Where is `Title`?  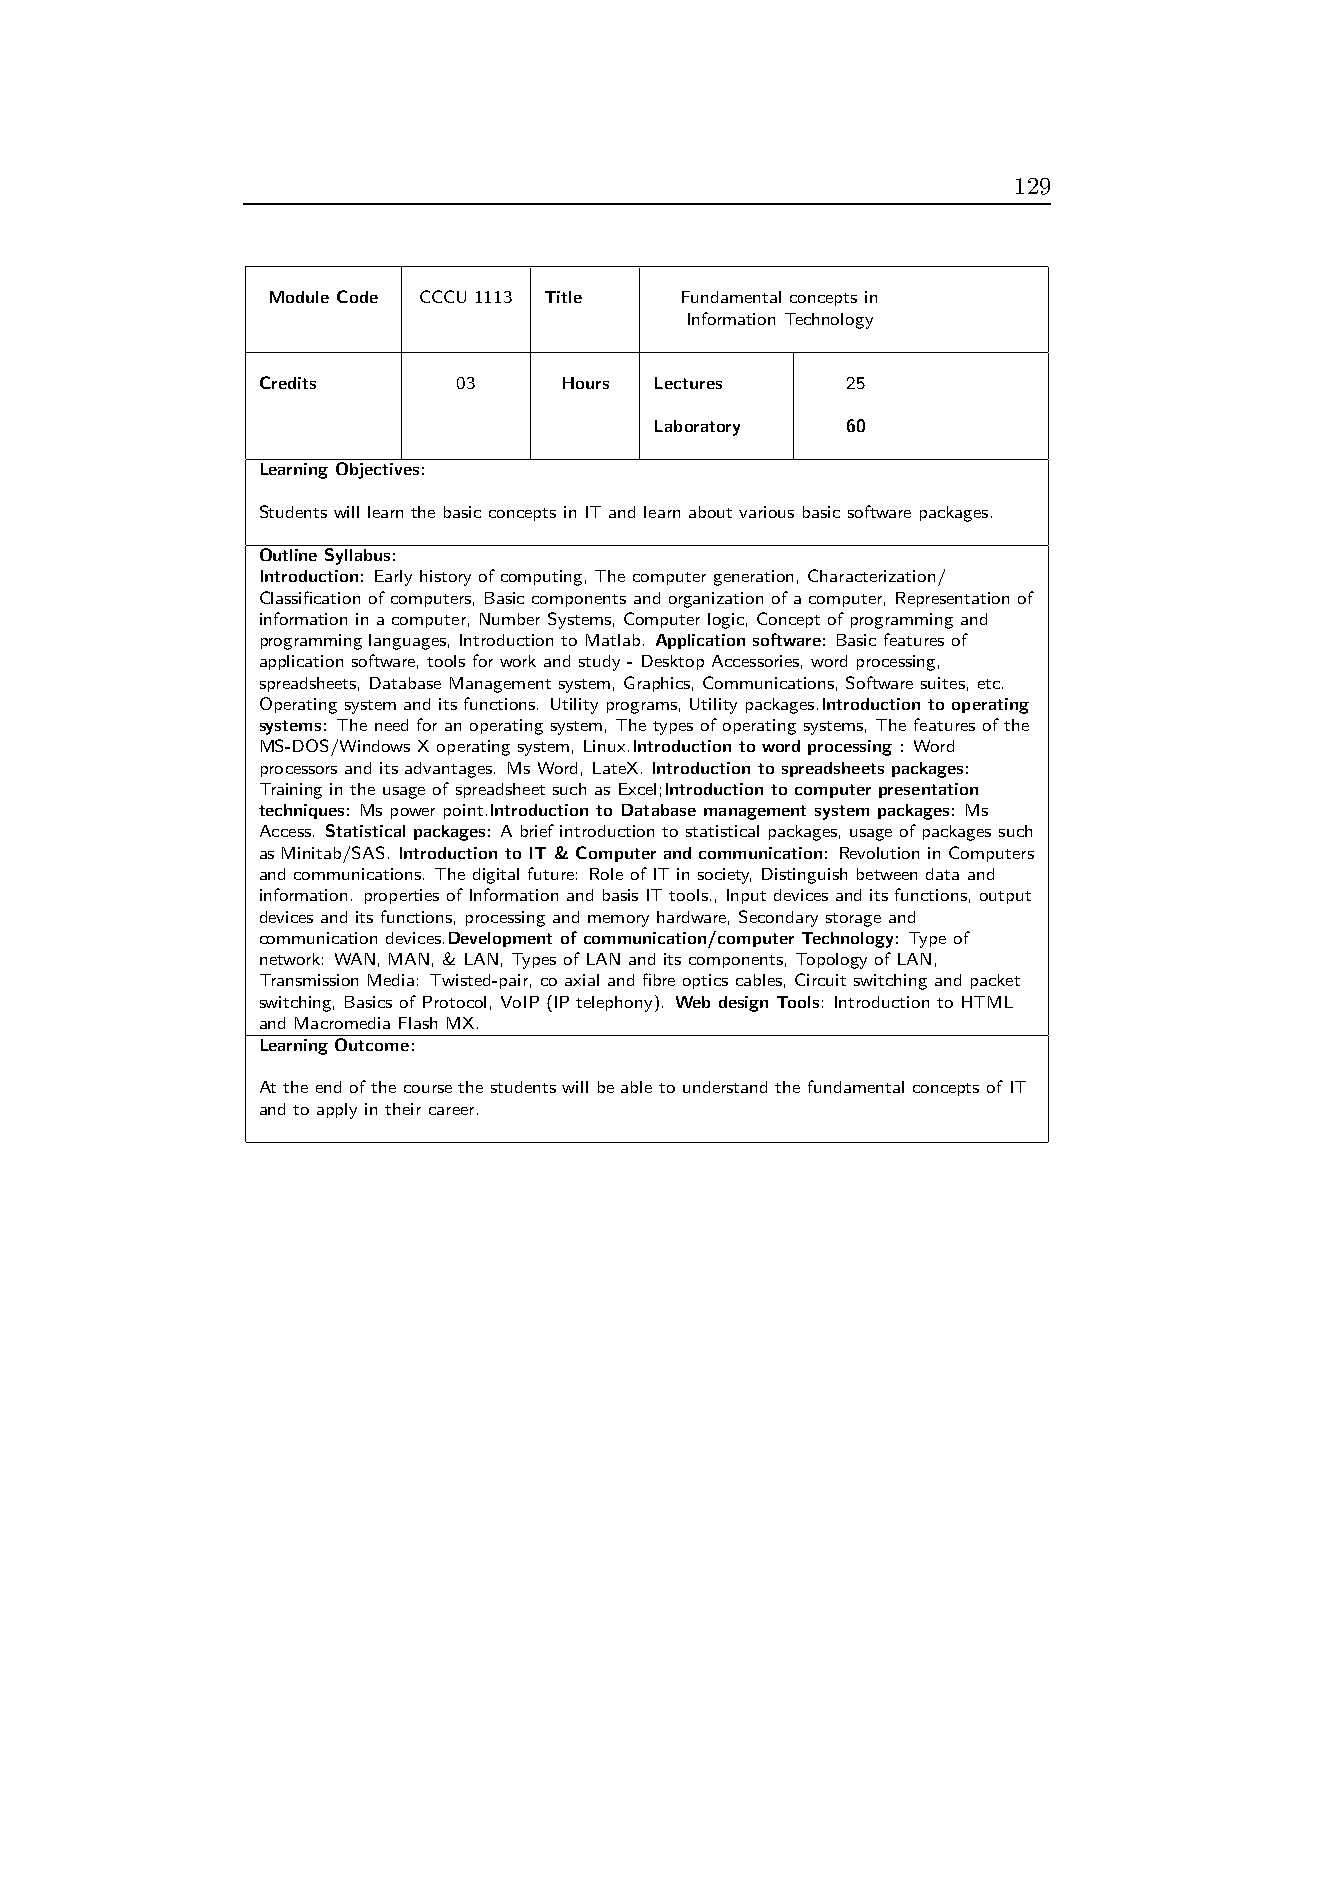
Title is located at coordinates (563, 297).
